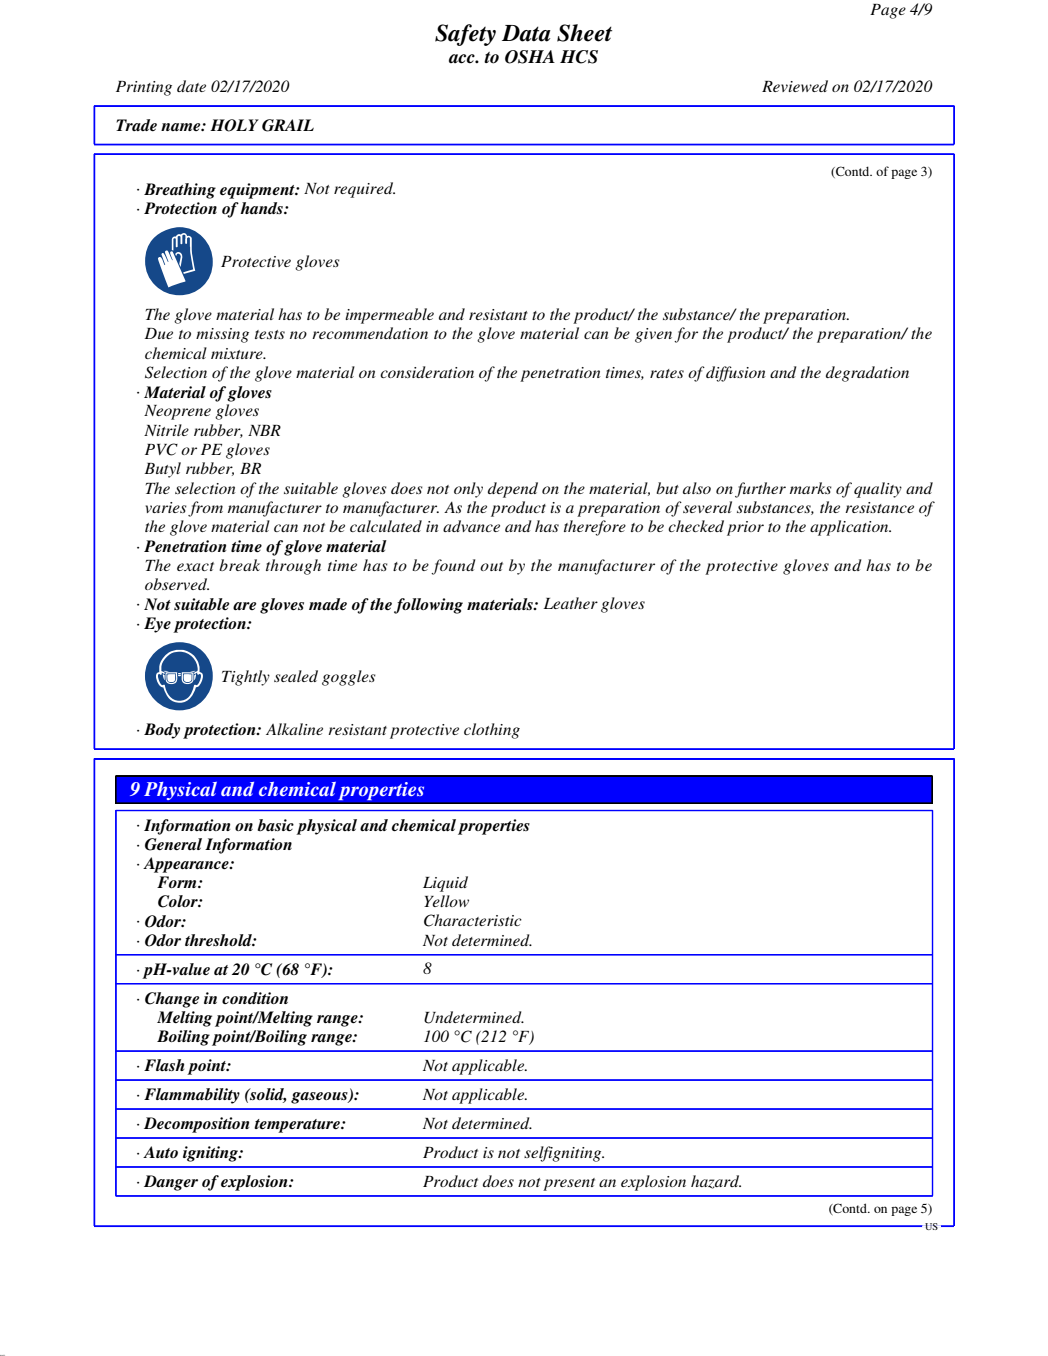 This page has height=1356, width=1048. Describe the element at coordinates (569, 1184) in the page. I see `present` at that location.
